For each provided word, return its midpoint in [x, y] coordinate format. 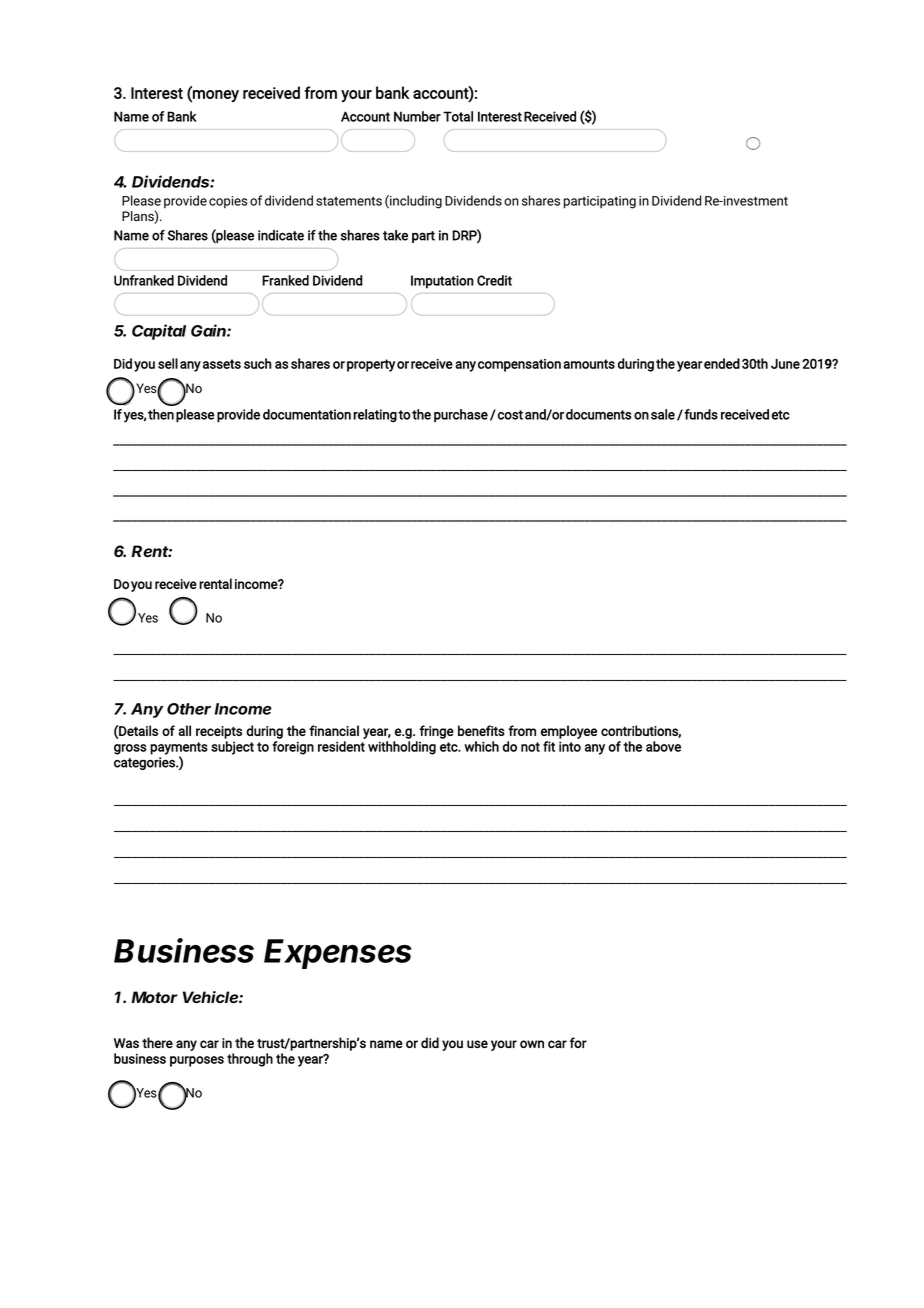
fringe [436, 732]
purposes [197, 1061]
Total [458, 116]
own [532, 1044]
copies [228, 202]
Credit [494, 280]
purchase [461, 415]
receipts [219, 732]
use [477, 1044]
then [161, 414]
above [663, 746]
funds [700, 414]
